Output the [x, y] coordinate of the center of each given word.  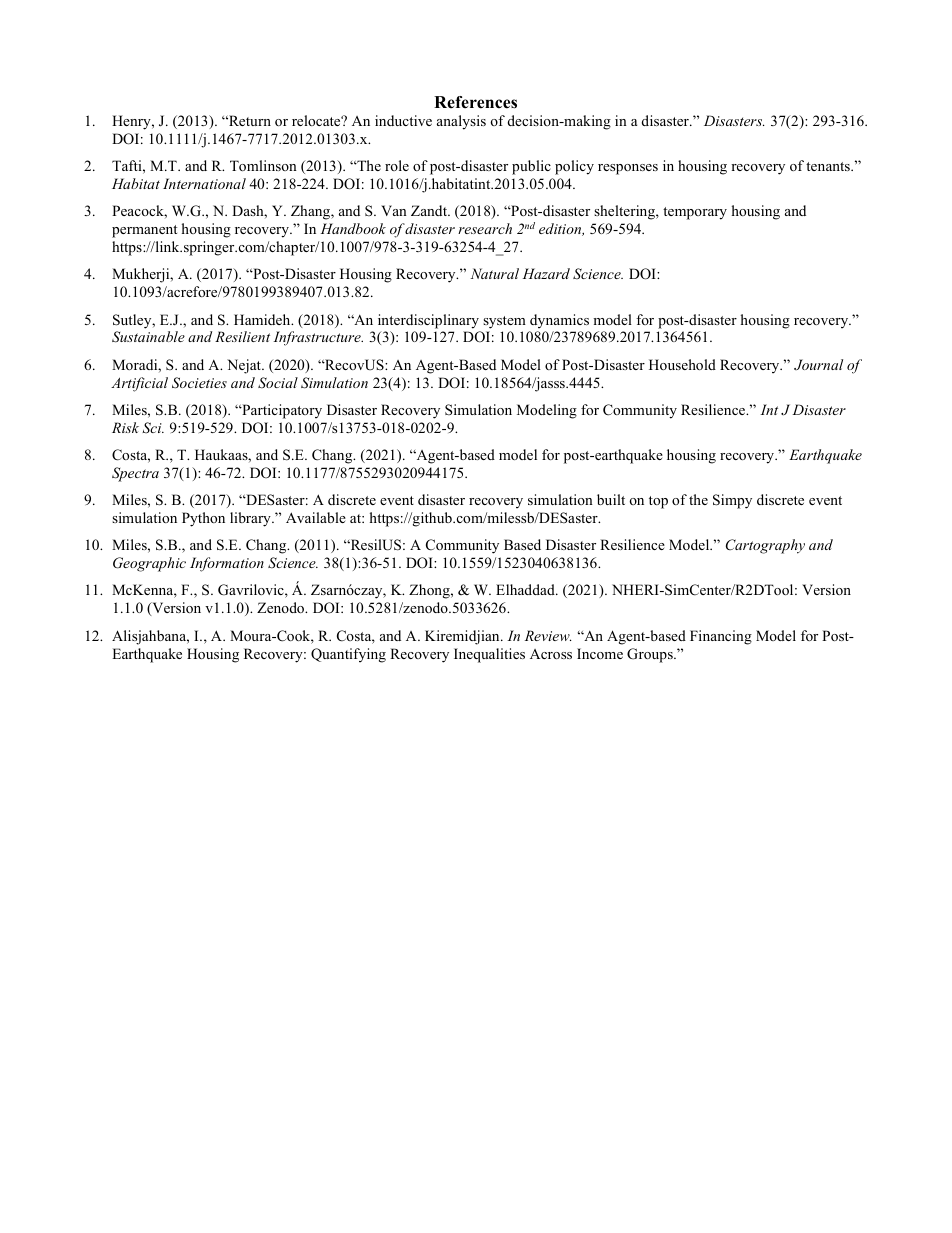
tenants [829, 166]
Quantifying [348, 655]
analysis [461, 122]
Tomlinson [263, 165]
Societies [199, 383]
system [504, 322]
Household [682, 364]
